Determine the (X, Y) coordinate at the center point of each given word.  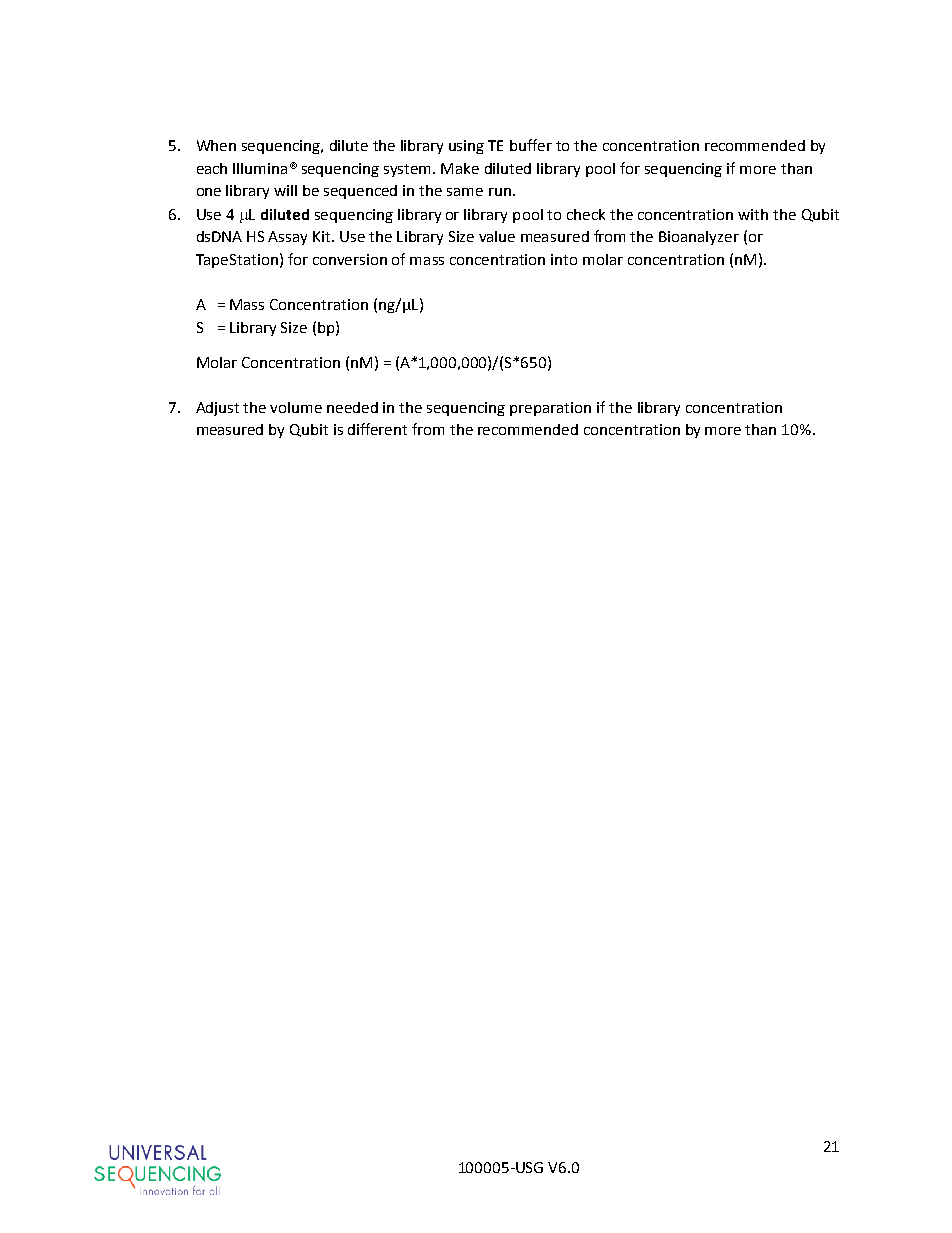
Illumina (260, 168)
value (497, 236)
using (466, 147)
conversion (350, 259)
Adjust (217, 409)
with (753, 214)
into (564, 259)
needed (352, 407)
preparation (550, 409)
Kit (323, 236)
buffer (531, 145)
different (377, 429)
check (586, 214)
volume (296, 407)
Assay (287, 238)
